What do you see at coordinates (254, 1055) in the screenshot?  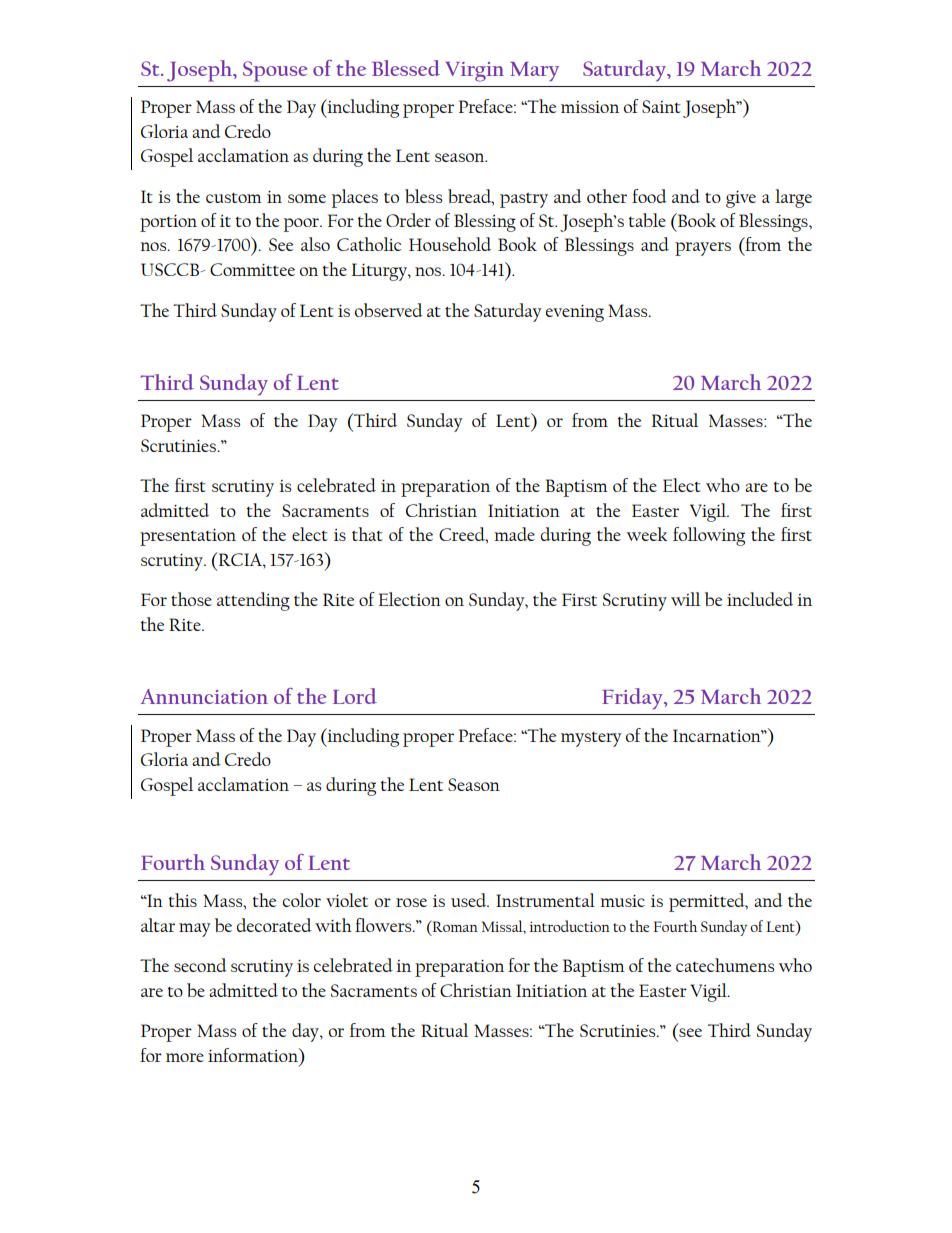 I see `information` at bounding box center [254, 1055].
